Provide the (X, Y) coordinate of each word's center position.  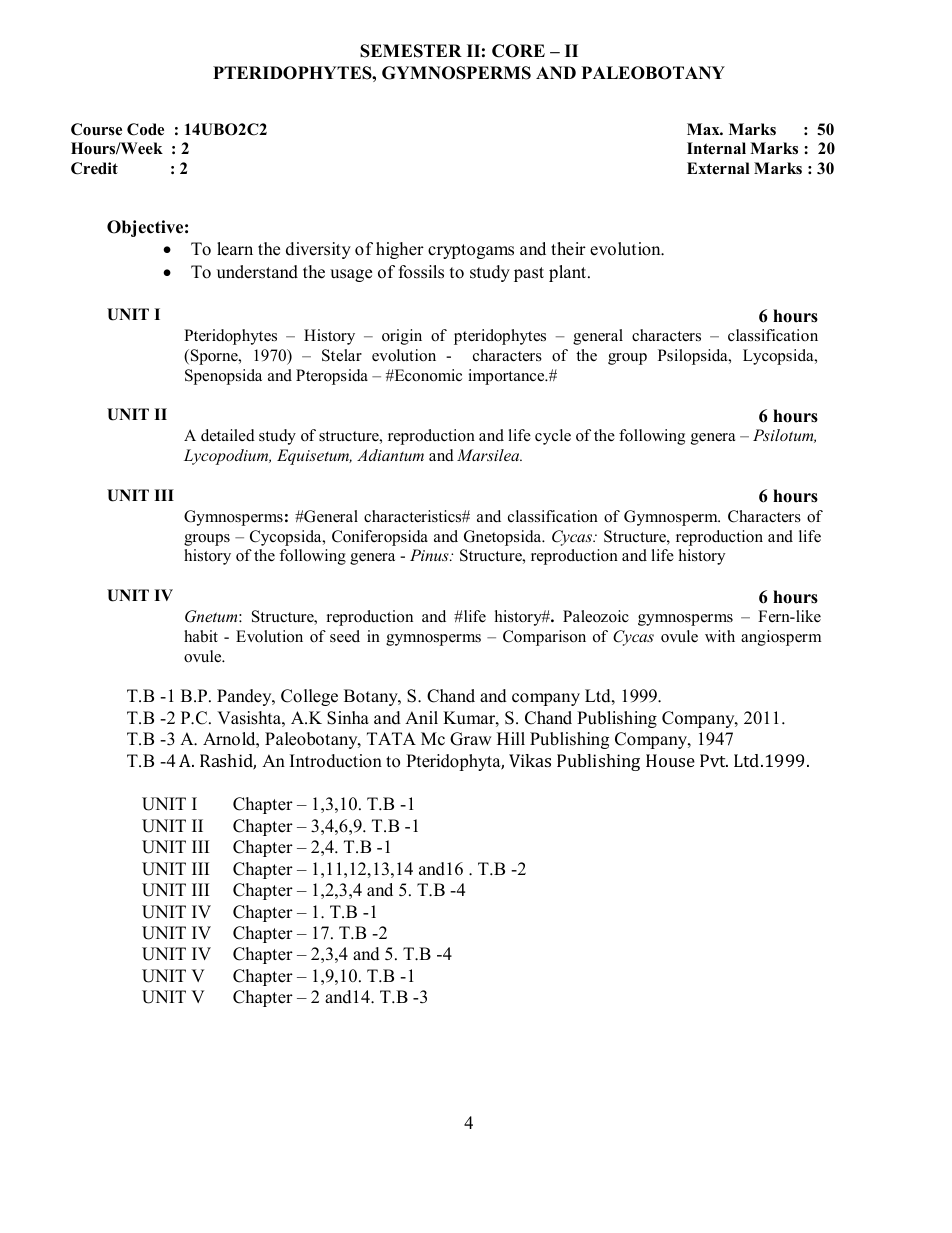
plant (569, 273)
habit (201, 636)
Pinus (430, 555)
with (720, 636)
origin (402, 337)
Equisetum (314, 457)
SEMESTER (411, 51)
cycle (553, 437)
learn (235, 249)
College (309, 697)
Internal (716, 148)
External (718, 168)
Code (145, 129)
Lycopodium (227, 457)
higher (400, 250)
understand (257, 272)
